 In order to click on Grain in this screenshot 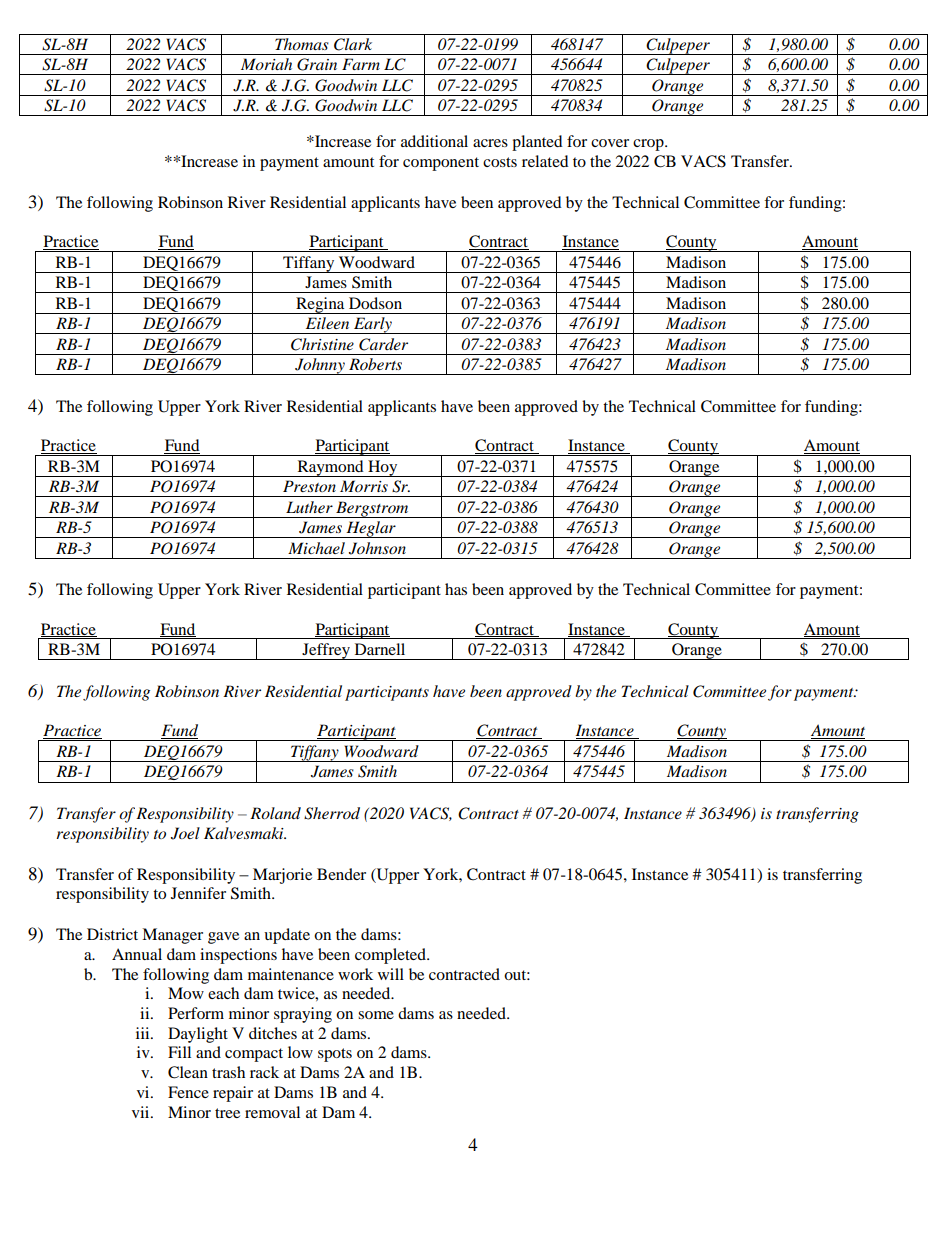, I will do `click(317, 64)`.
